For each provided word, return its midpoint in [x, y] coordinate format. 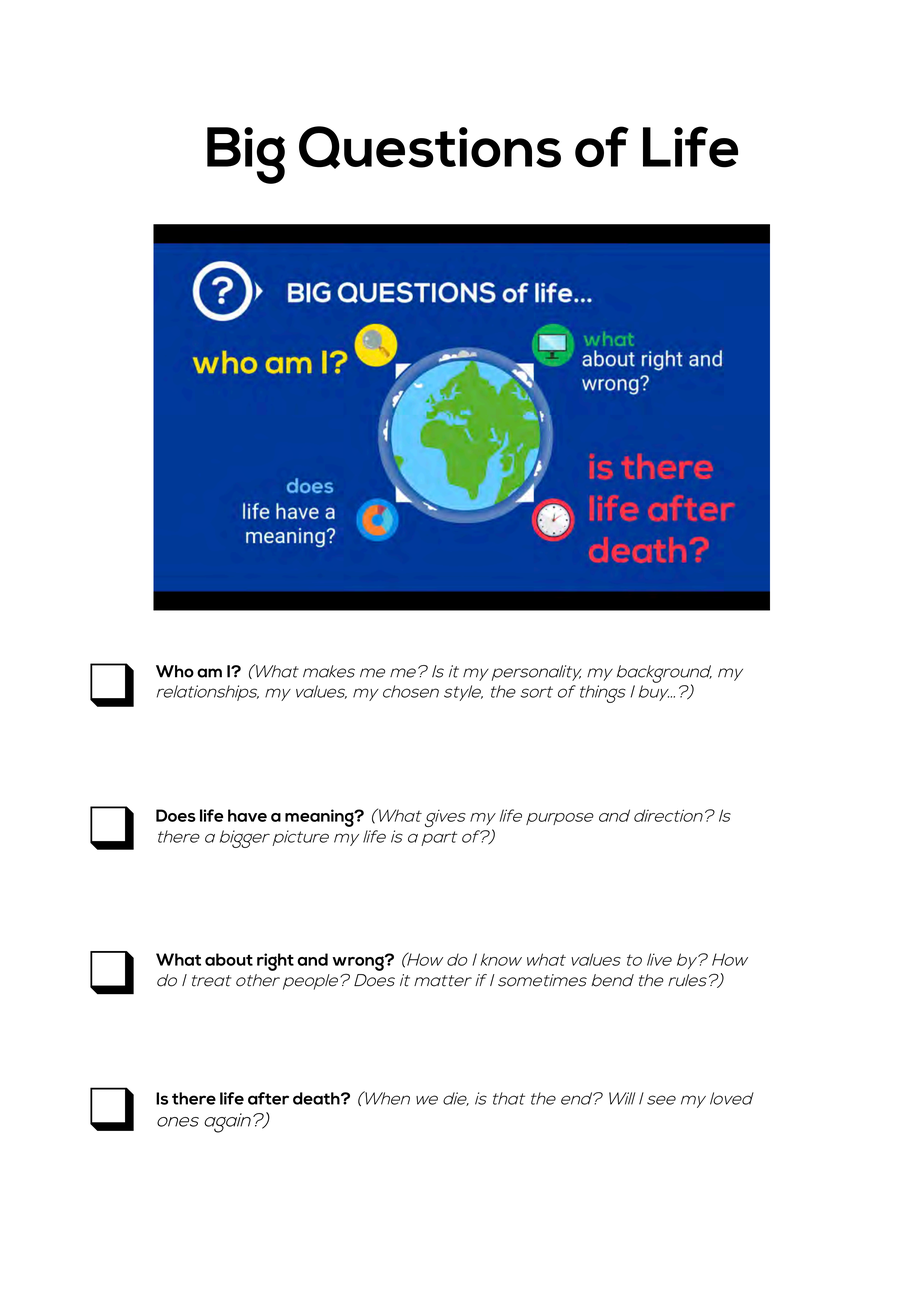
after [268, 1098]
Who [175, 671]
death [317, 1098]
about [229, 959]
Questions [430, 147]
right [275, 962]
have [247, 815]
